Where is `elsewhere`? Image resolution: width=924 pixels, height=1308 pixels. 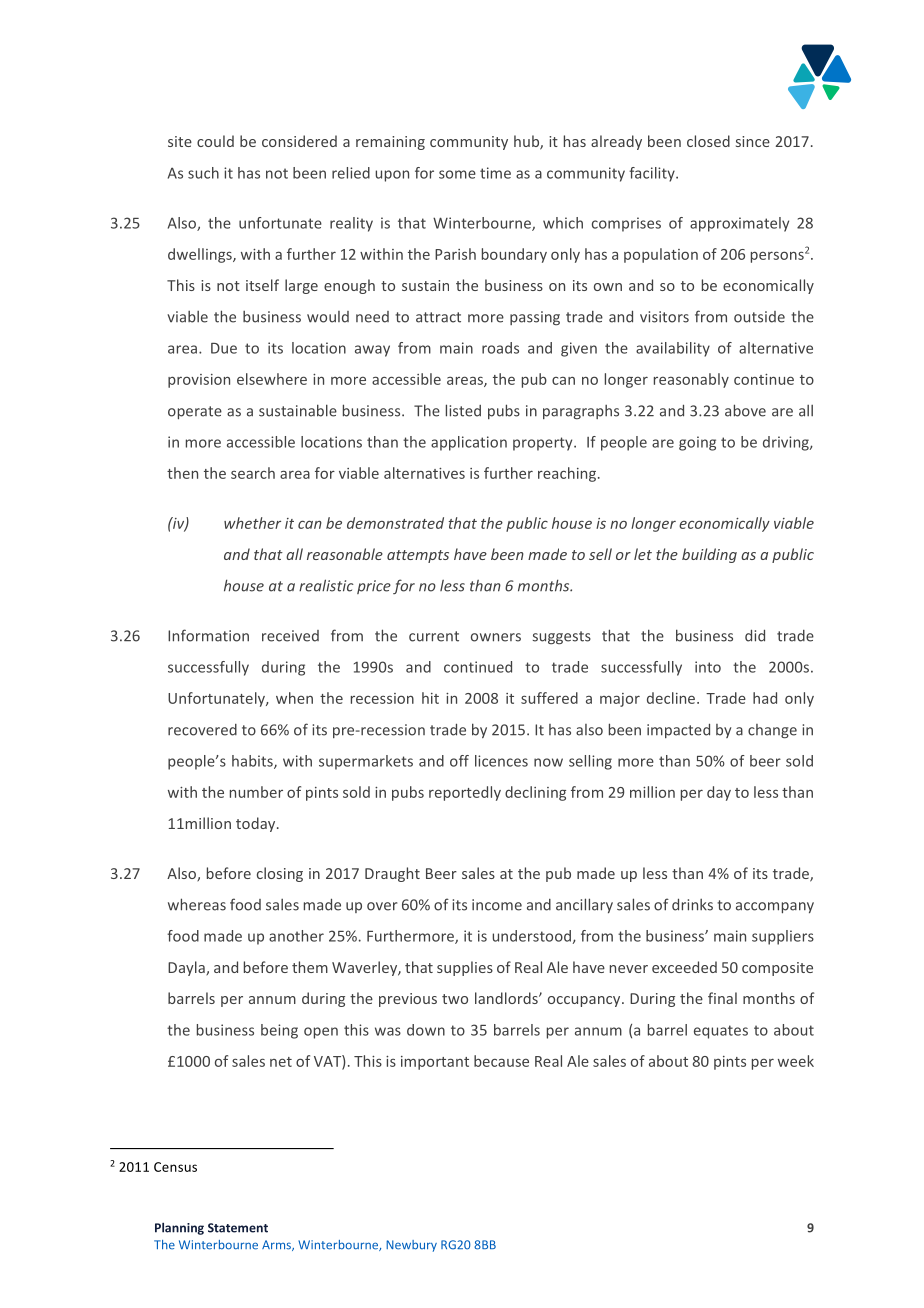
elsewhere is located at coordinates (272, 379).
